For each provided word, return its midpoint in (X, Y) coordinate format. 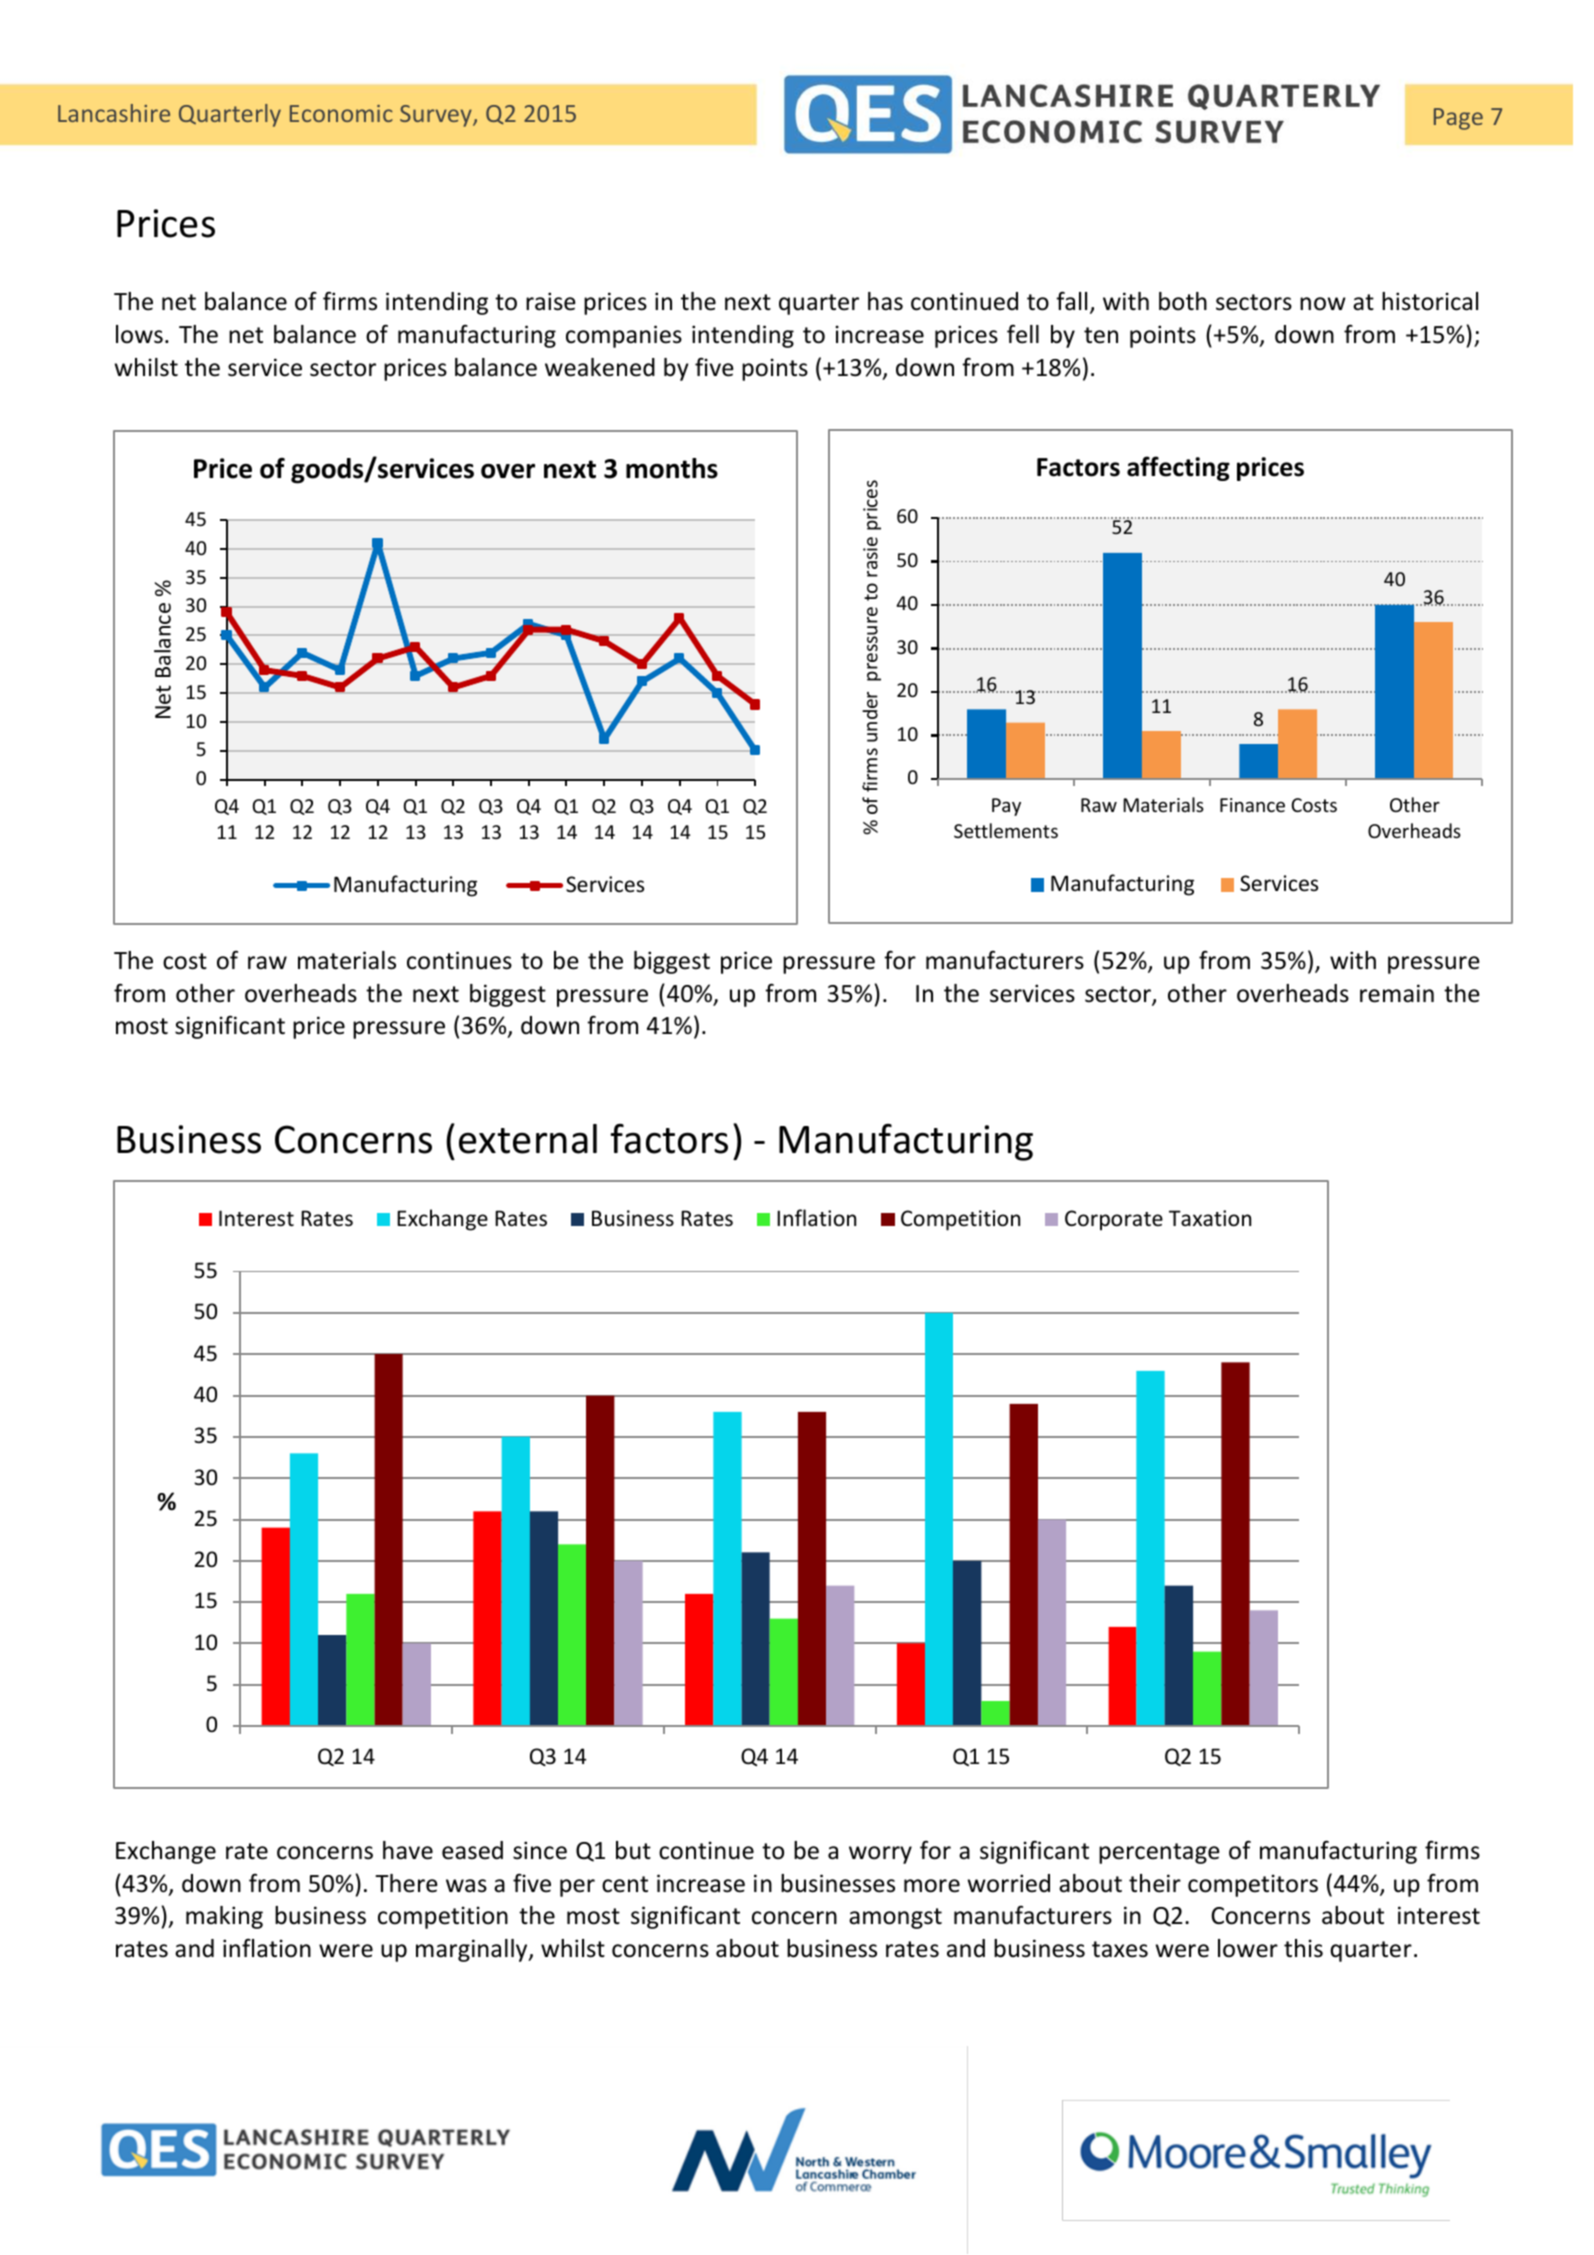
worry (880, 1855)
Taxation (1210, 1218)
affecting (1178, 468)
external (528, 1139)
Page (1458, 119)
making (224, 1917)
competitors (1253, 1885)
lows (139, 334)
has (885, 301)
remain (1397, 993)
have (408, 1850)
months (672, 468)
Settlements (1006, 830)
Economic (341, 113)
